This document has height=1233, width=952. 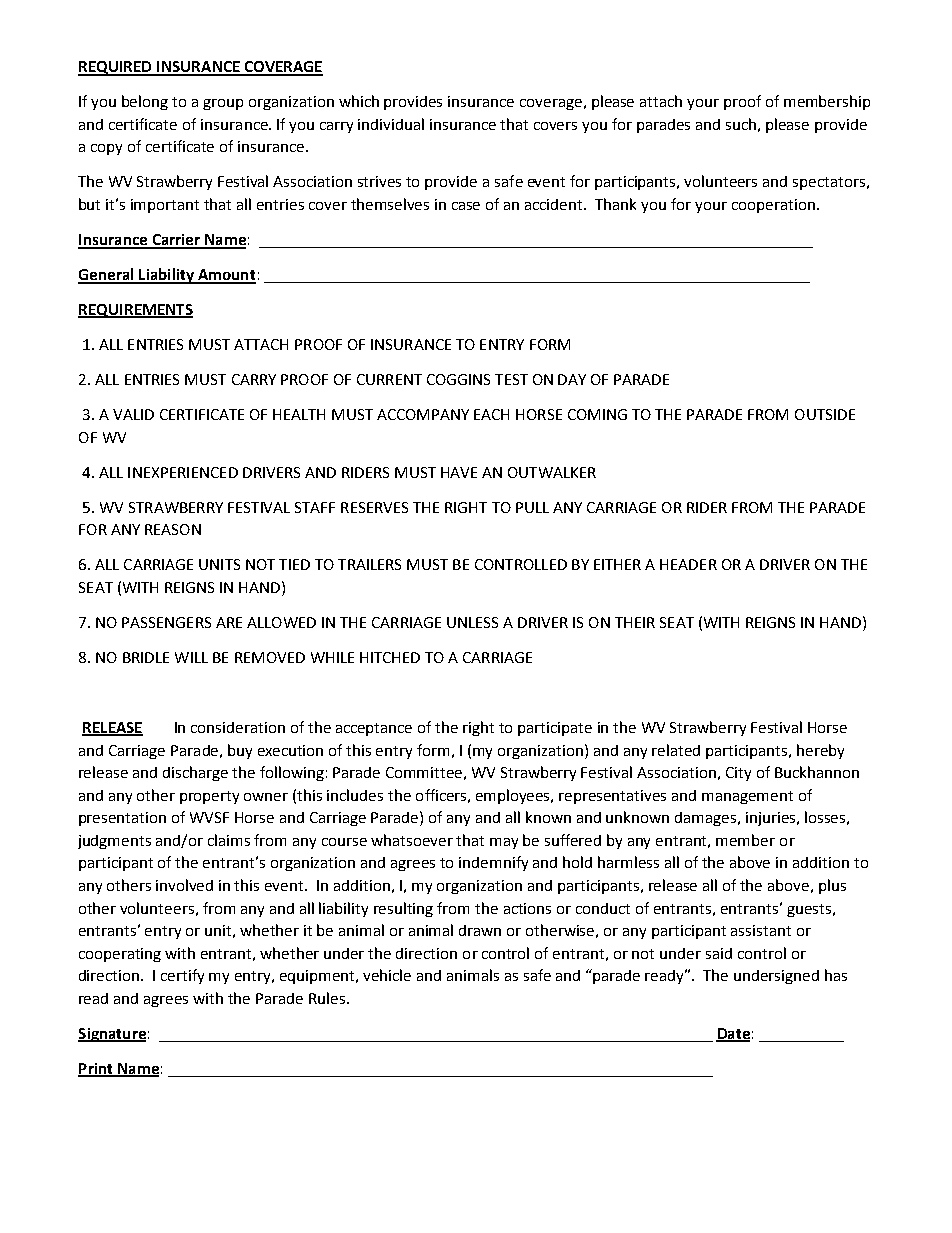 I want to click on WILL, so click(x=191, y=657).
